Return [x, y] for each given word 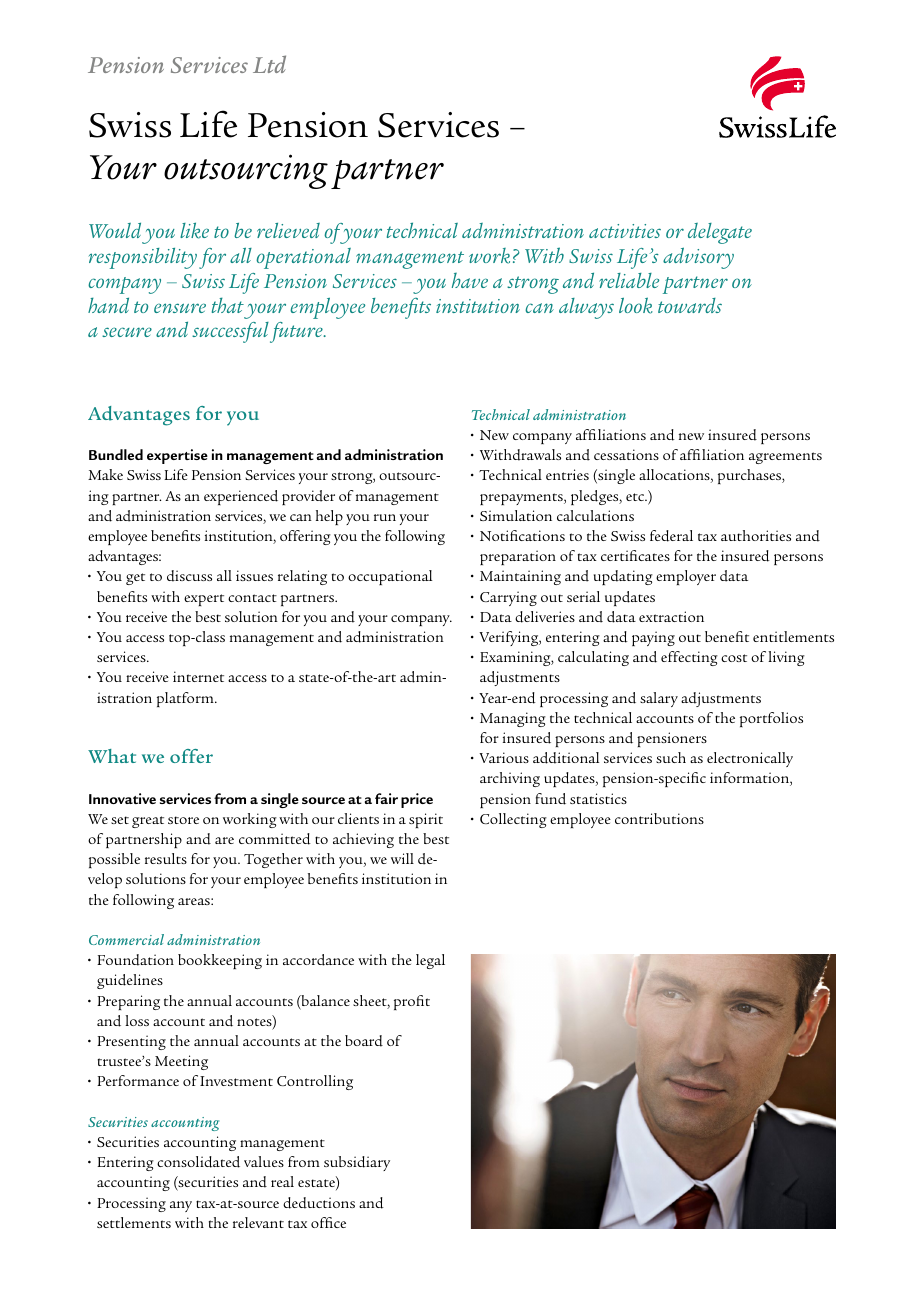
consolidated [198, 1162]
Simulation [516, 515]
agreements [785, 458]
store [183, 820]
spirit [426, 820]
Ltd [269, 64]
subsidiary [357, 1163]
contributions [659, 818]
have [470, 280]
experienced [241, 497]
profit [412, 1002]
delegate [720, 233]
